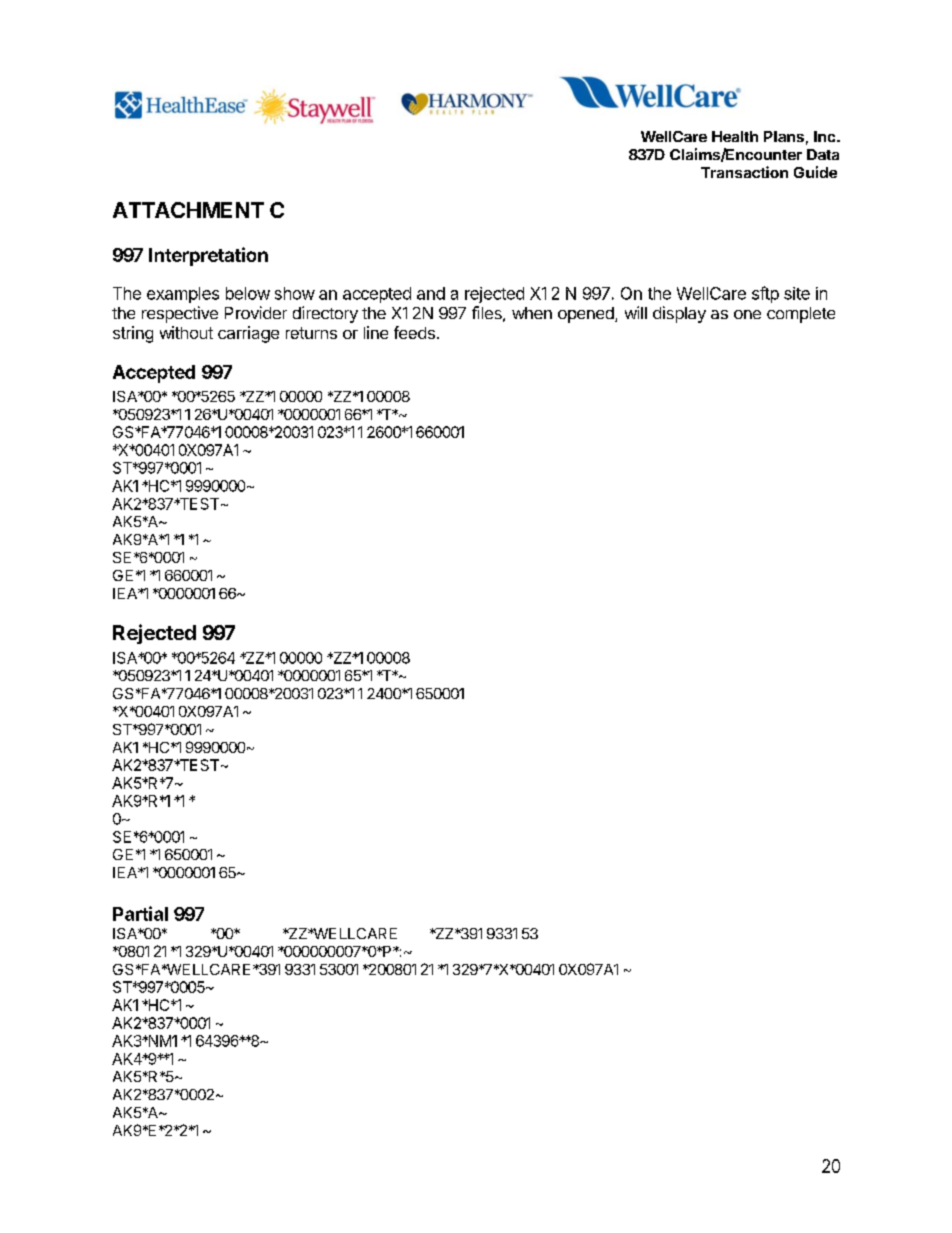  What do you see at coordinates (744, 172) in the document?
I see `Transaction` at bounding box center [744, 172].
